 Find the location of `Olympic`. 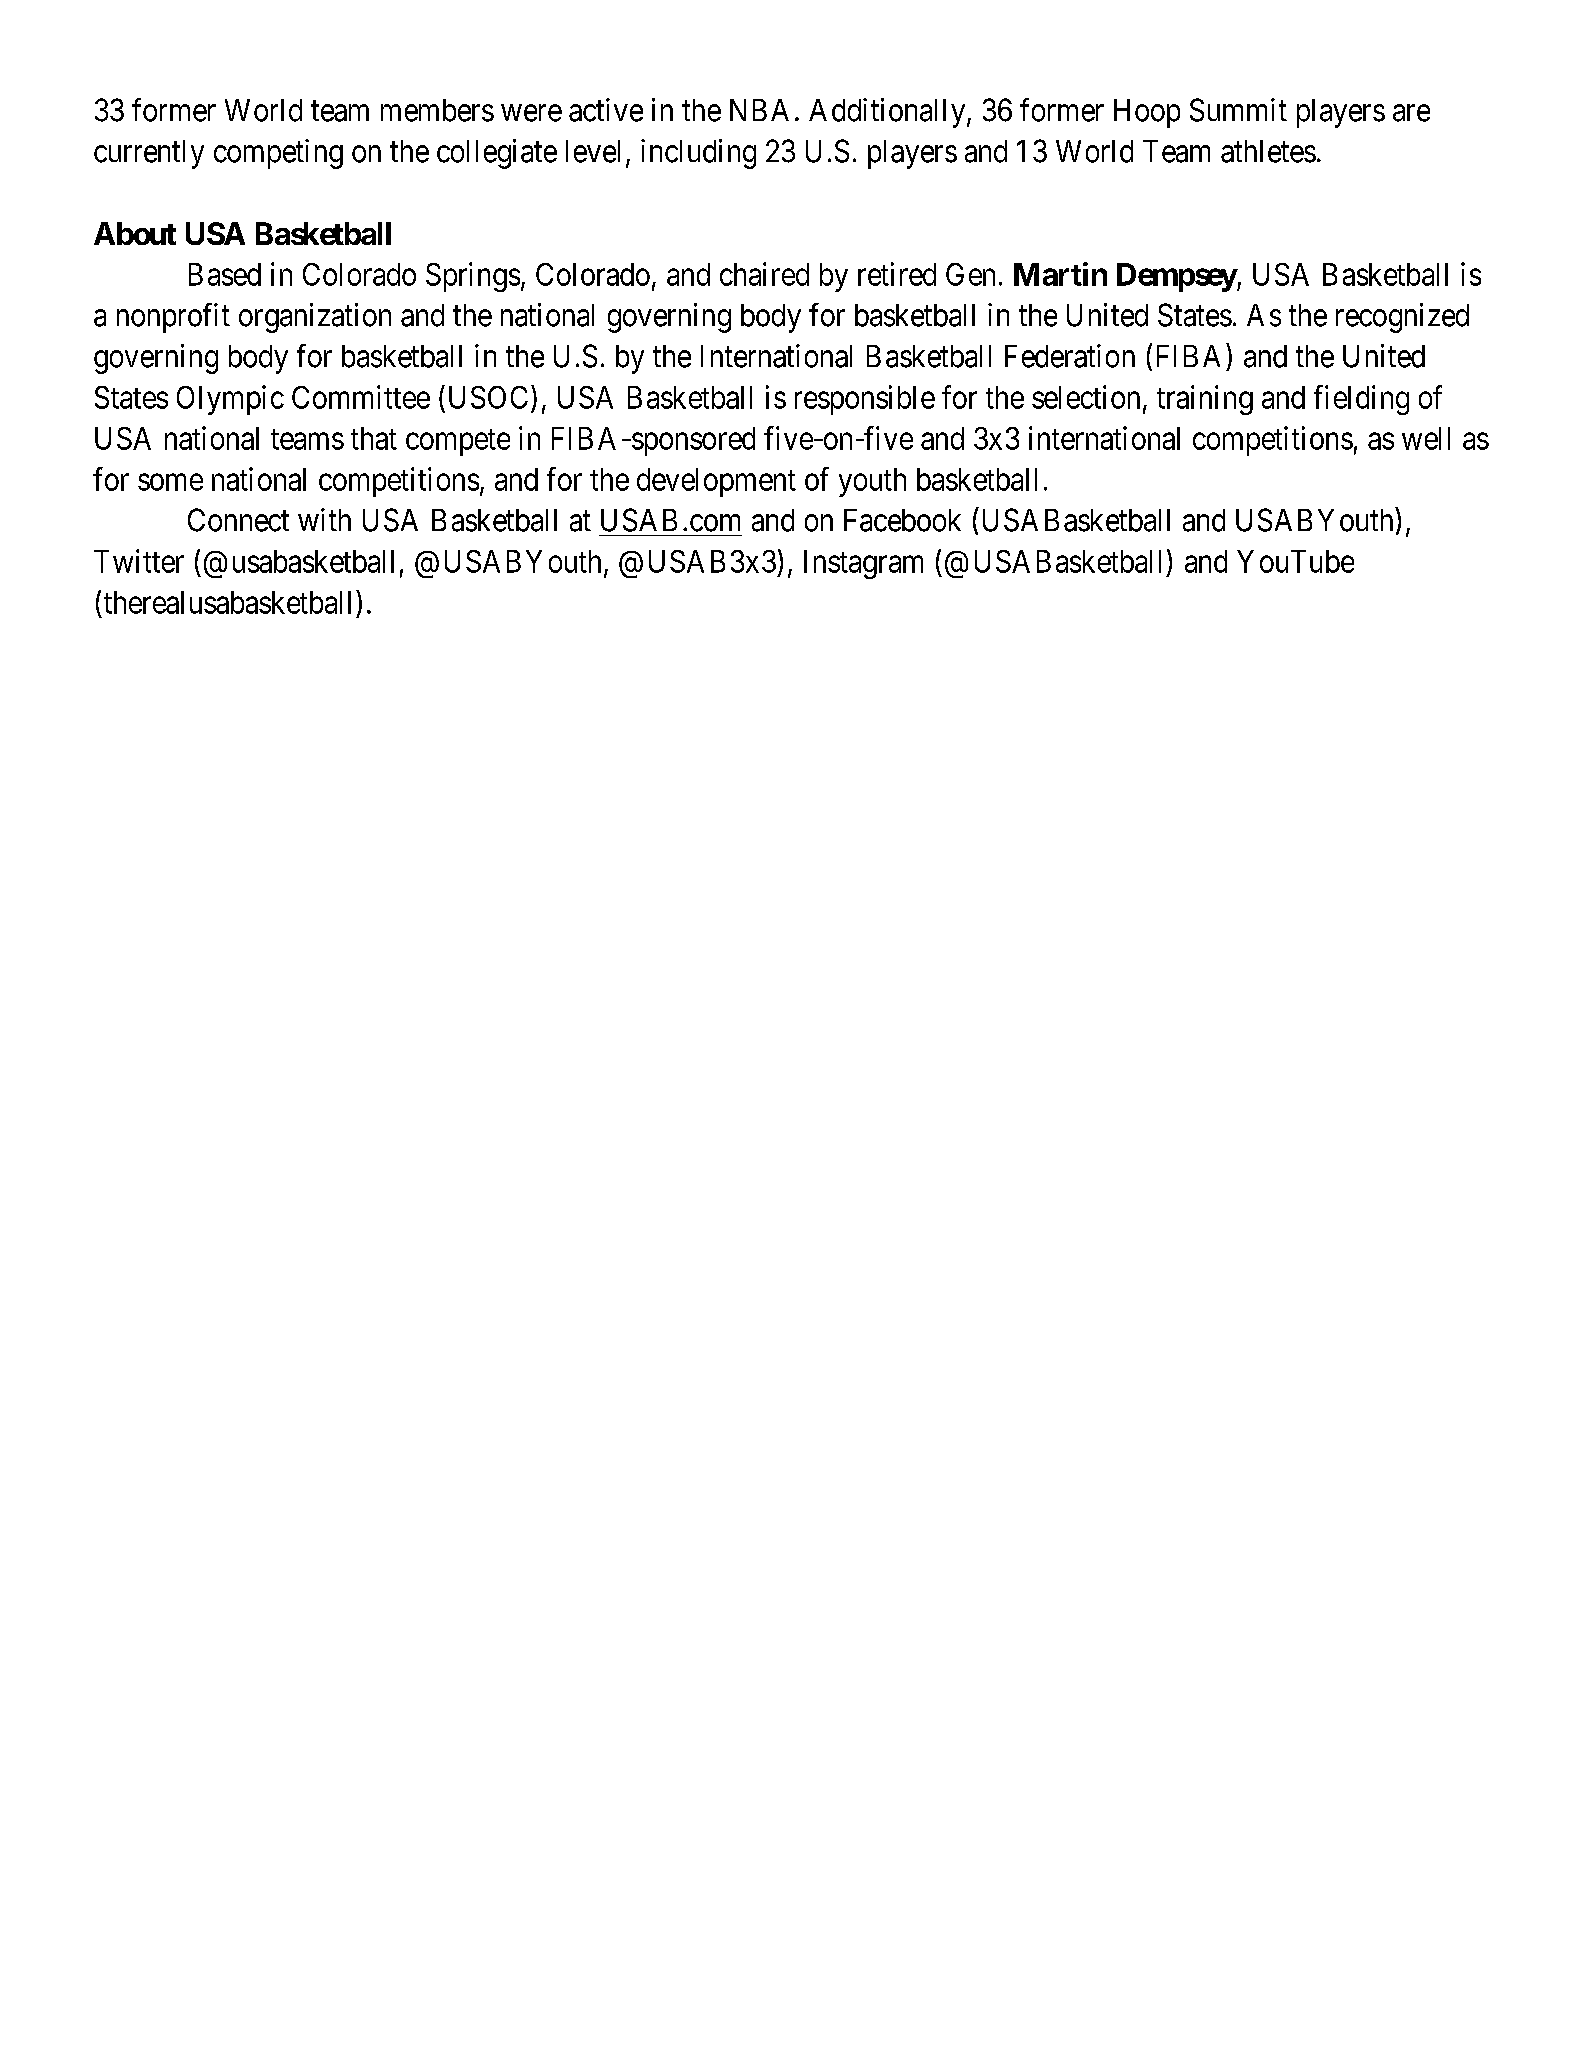

Olympic is located at coordinates (230, 400).
